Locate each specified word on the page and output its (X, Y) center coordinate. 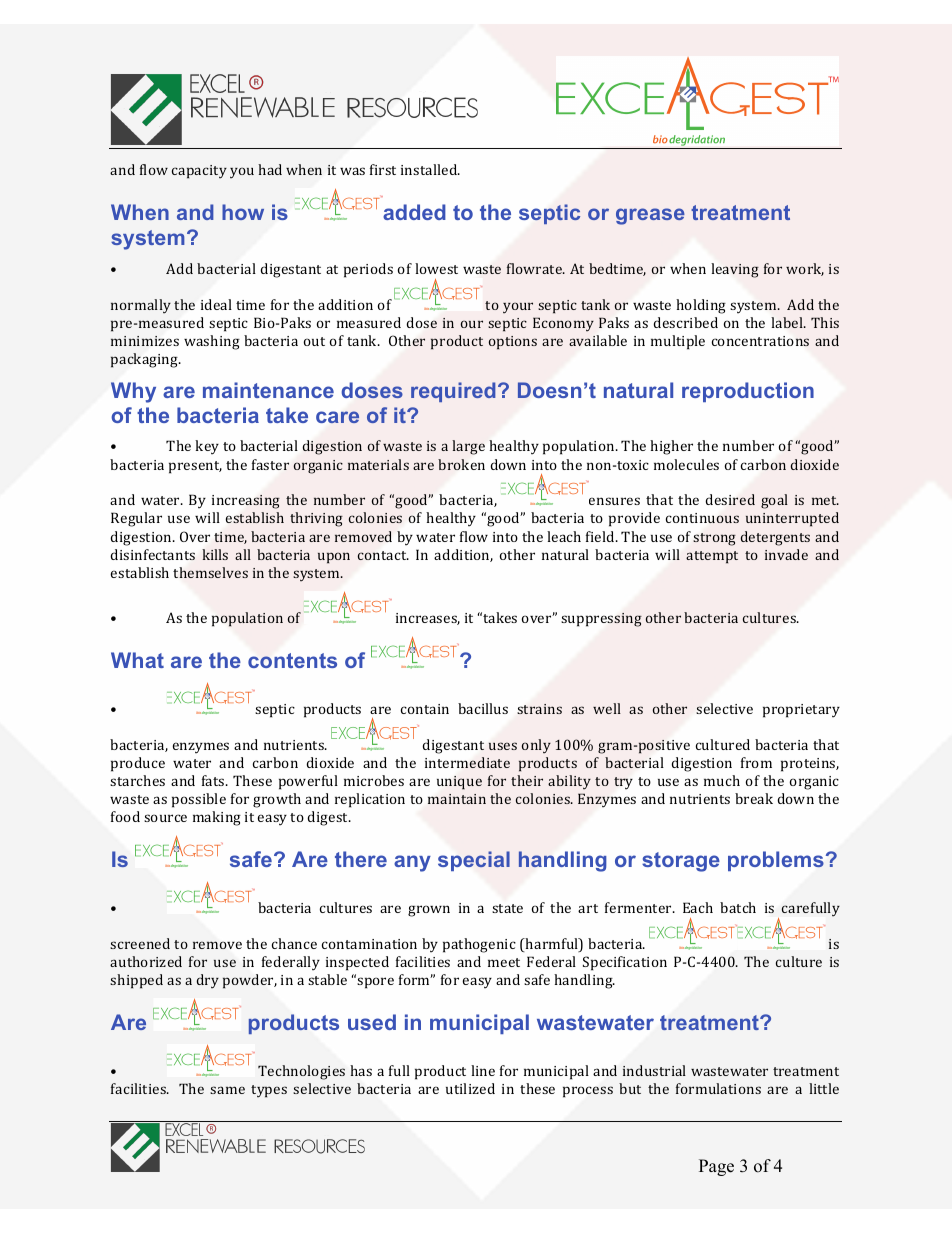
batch (738, 907)
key (207, 447)
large (468, 447)
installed (430, 169)
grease (650, 216)
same (227, 1090)
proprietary (801, 711)
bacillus (483, 708)
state (507, 908)
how (243, 212)
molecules (686, 464)
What (137, 660)
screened (140, 943)
